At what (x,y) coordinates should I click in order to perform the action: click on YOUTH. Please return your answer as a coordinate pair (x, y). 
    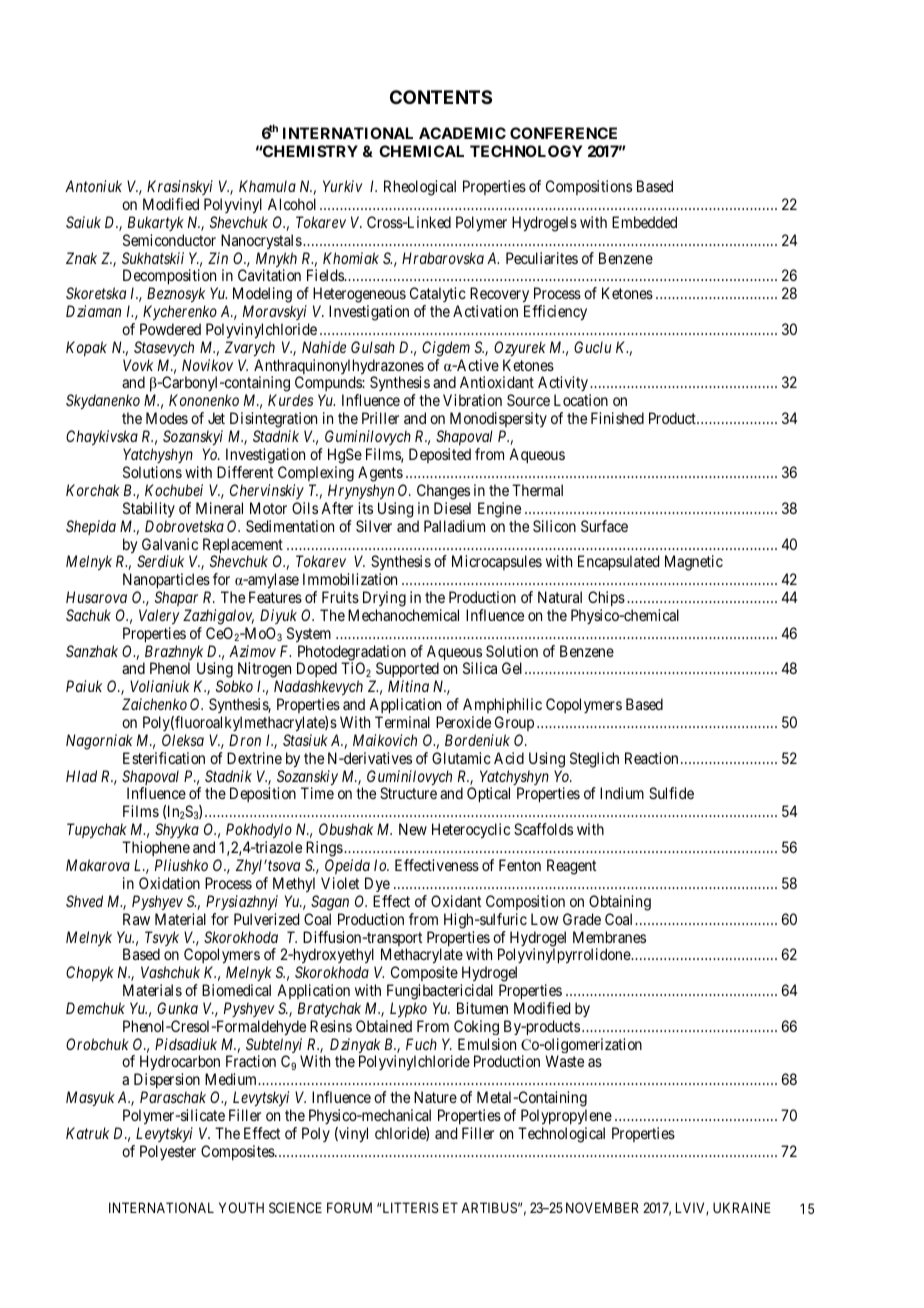
    Looking at the image, I should click on (241, 1207).
